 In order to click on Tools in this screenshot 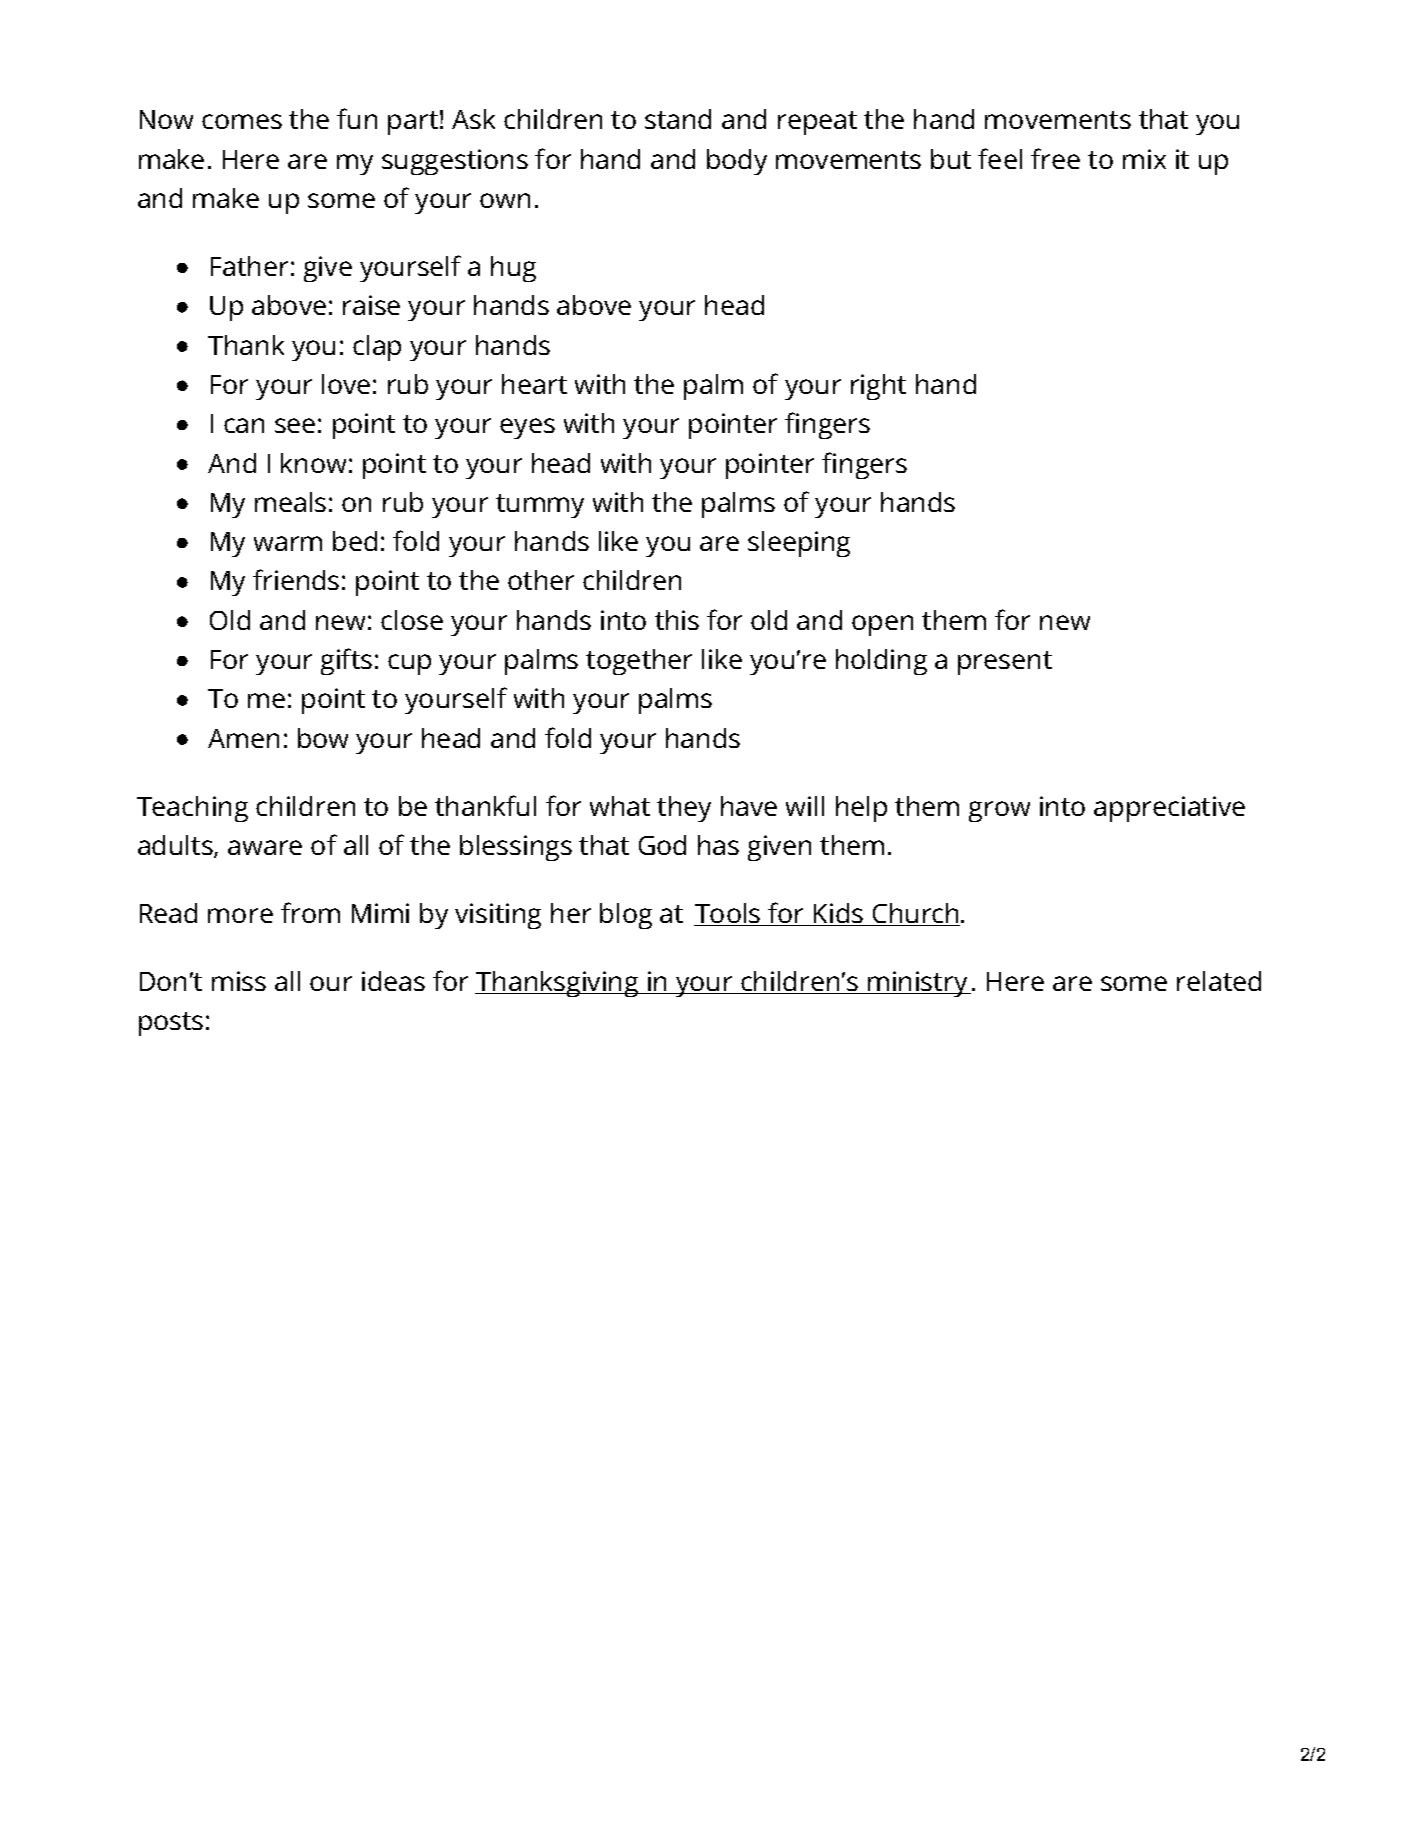, I will do `click(728, 914)`.
